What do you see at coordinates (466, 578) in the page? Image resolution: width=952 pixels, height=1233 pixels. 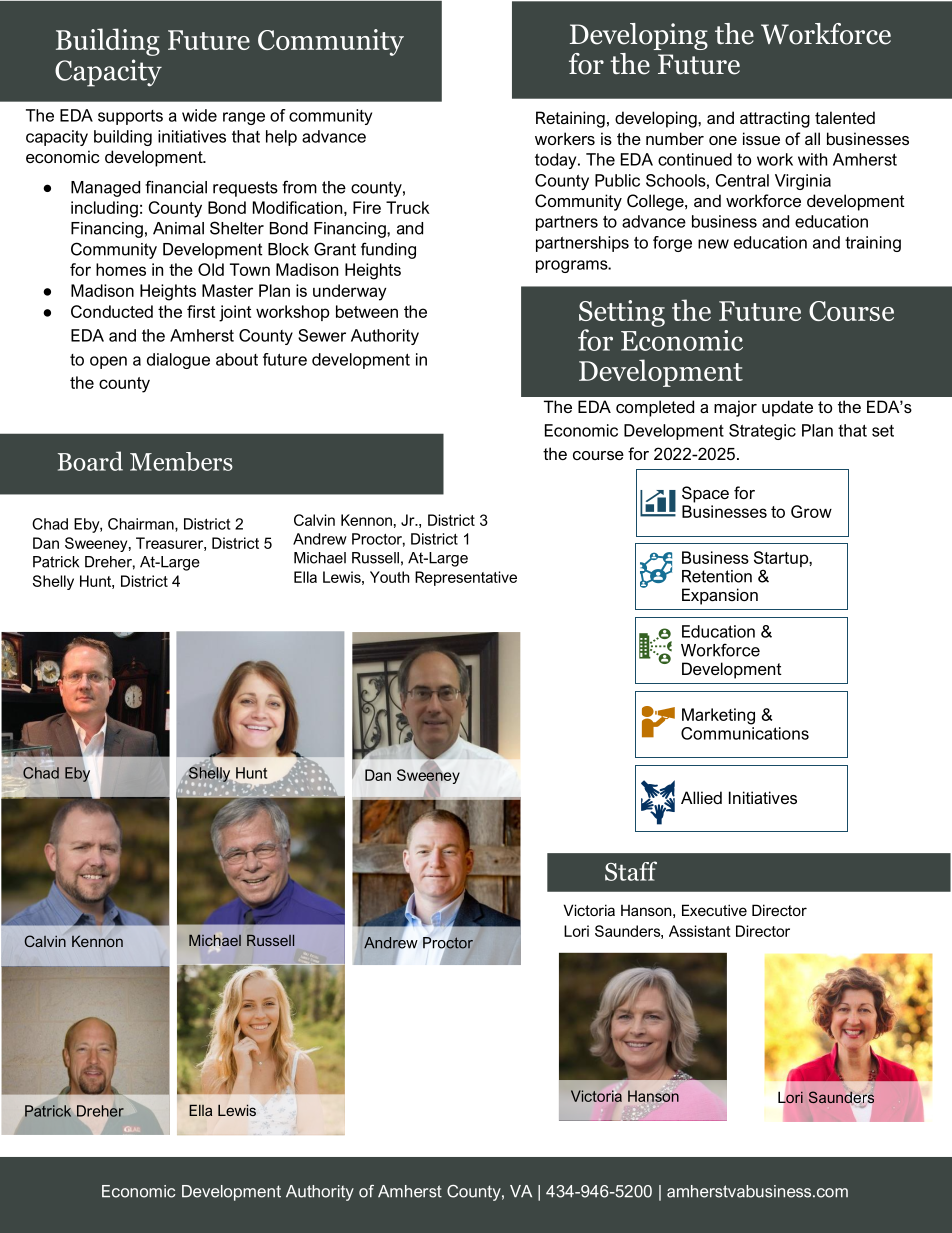 I see `Representative` at bounding box center [466, 578].
